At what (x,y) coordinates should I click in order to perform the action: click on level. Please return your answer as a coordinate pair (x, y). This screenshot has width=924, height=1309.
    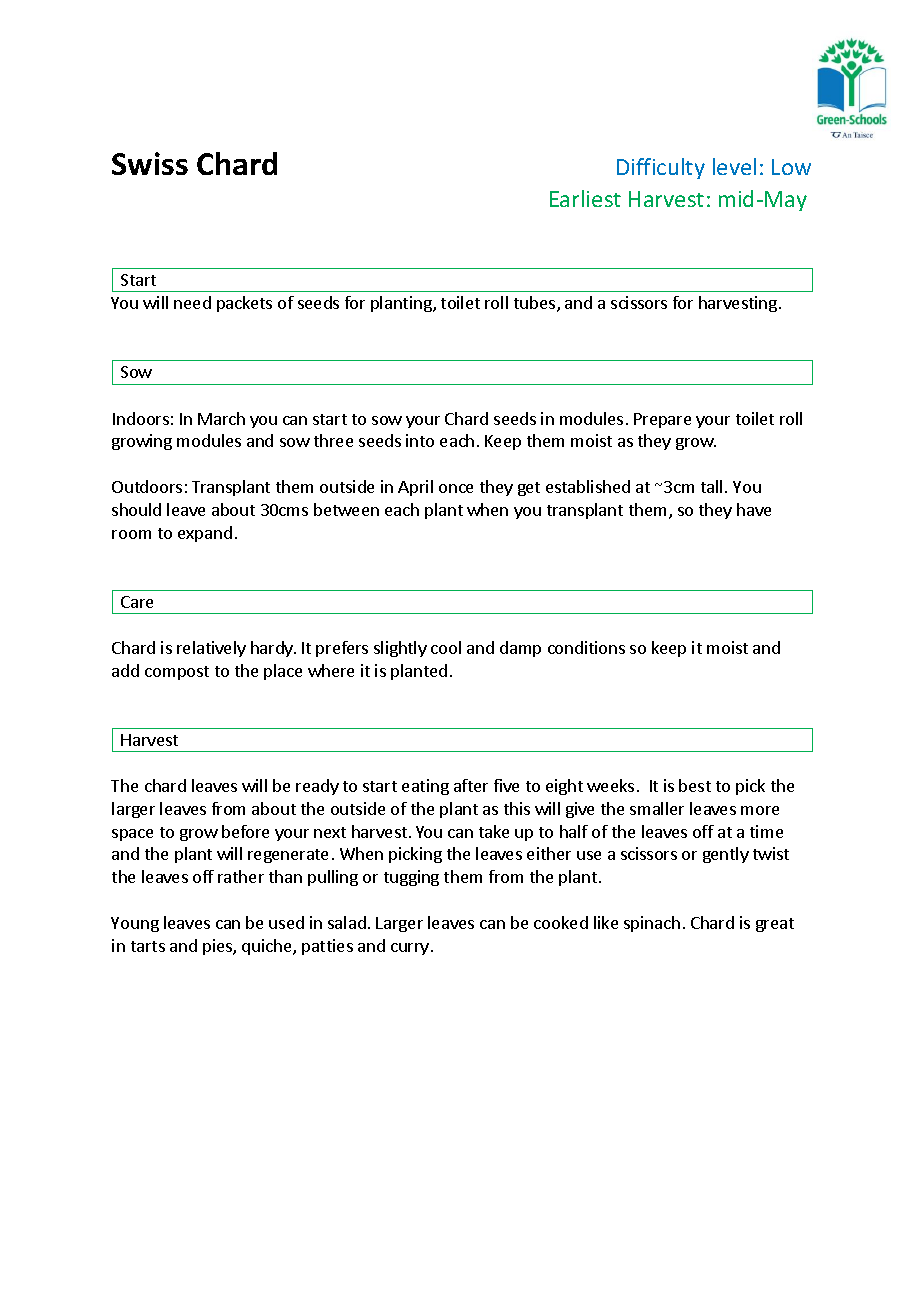
    Looking at the image, I should click on (734, 166).
